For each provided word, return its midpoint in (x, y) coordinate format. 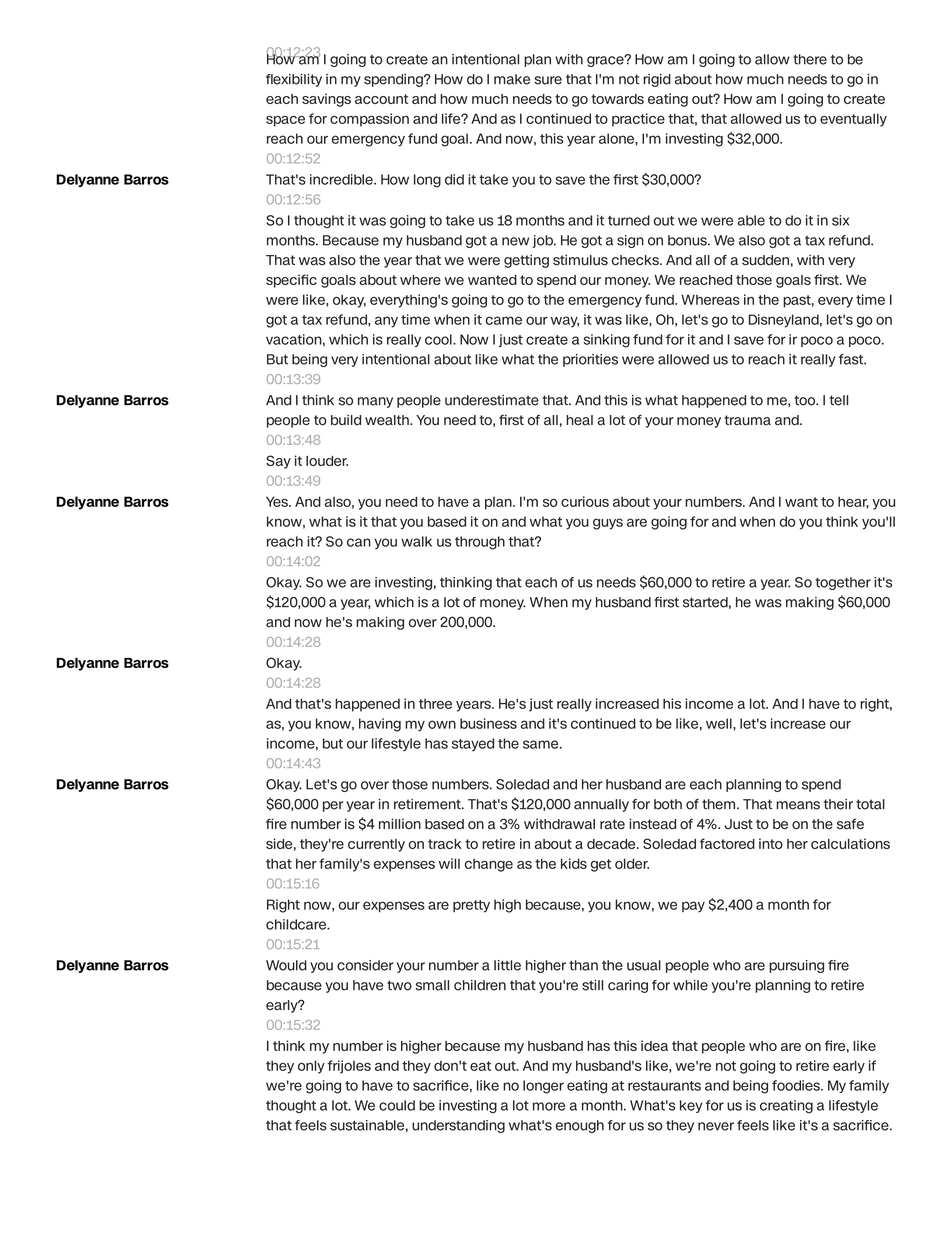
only (311, 1067)
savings (326, 100)
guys (608, 524)
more (549, 1106)
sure (548, 80)
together (843, 583)
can (359, 542)
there (810, 59)
